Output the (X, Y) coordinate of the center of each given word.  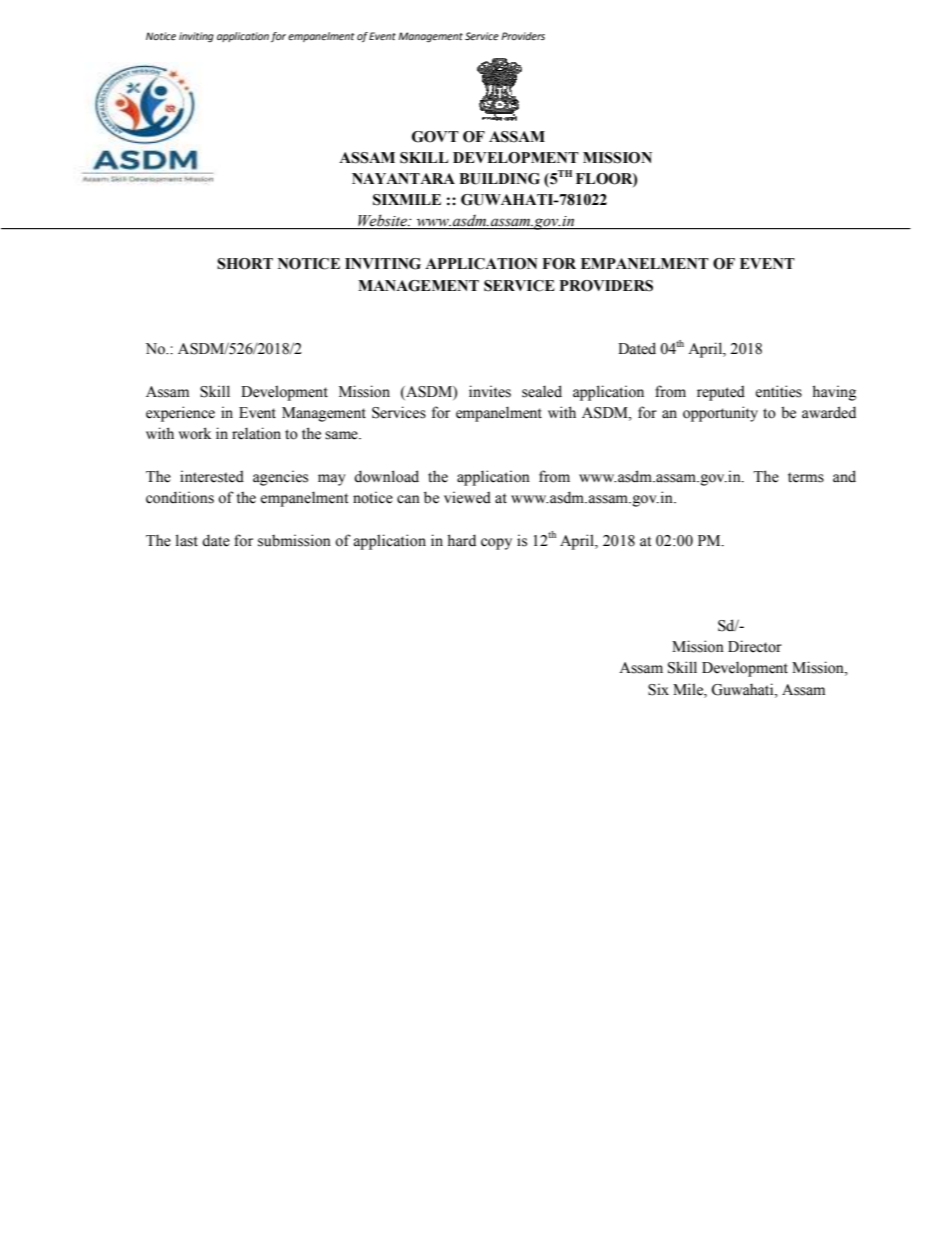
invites (490, 391)
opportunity (720, 414)
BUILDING (499, 179)
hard (461, 540)
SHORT (245, 264)
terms (806, 477)
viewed (467, 497)
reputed (721, 393)
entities (779, 391)
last (187, 540)
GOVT (435, 137)
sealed (542, 391)
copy (496, 544)
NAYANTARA (403, 178)
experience (180, 414)
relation (256, 433)
